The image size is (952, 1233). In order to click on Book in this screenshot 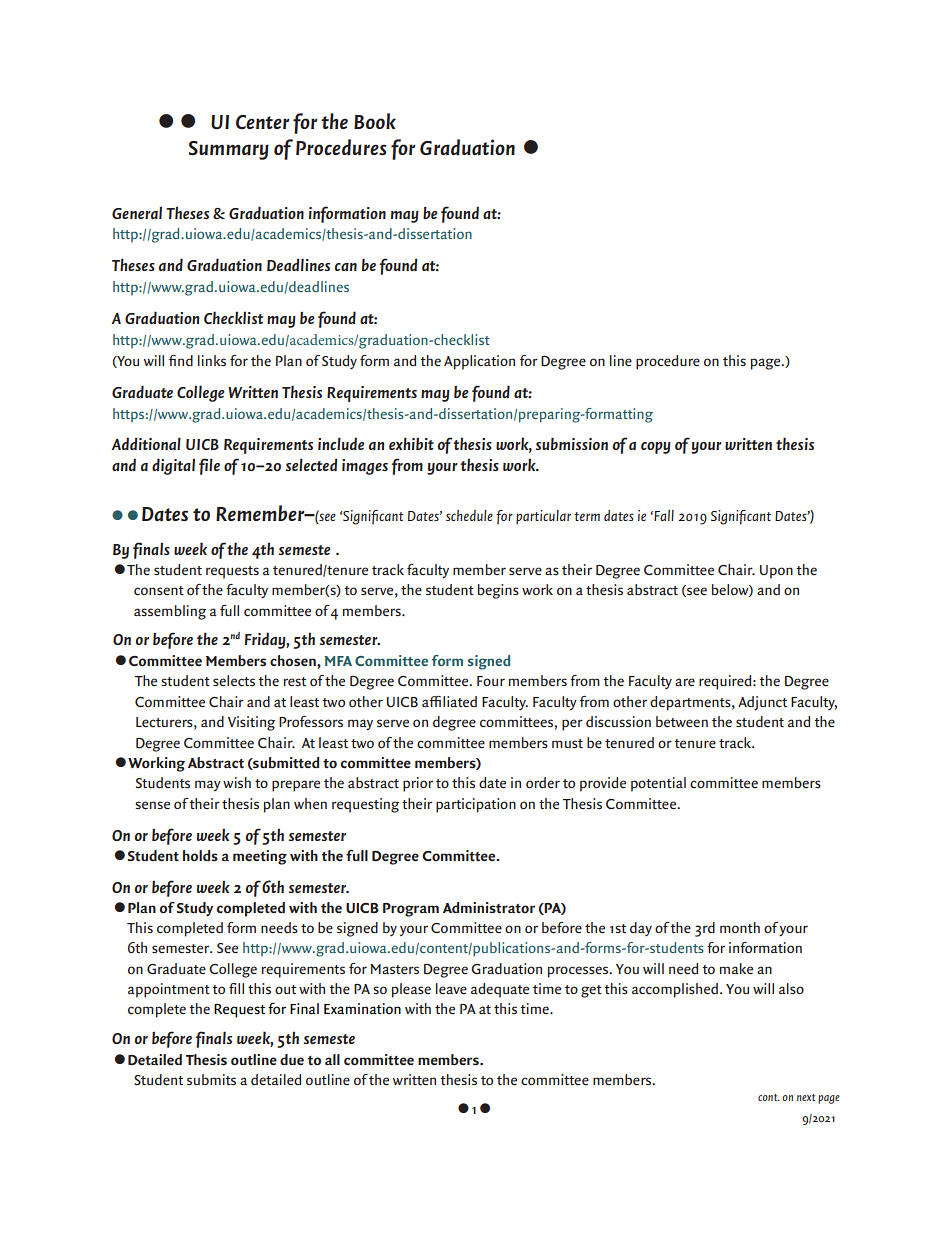, I will do `click(375, 121)`.
